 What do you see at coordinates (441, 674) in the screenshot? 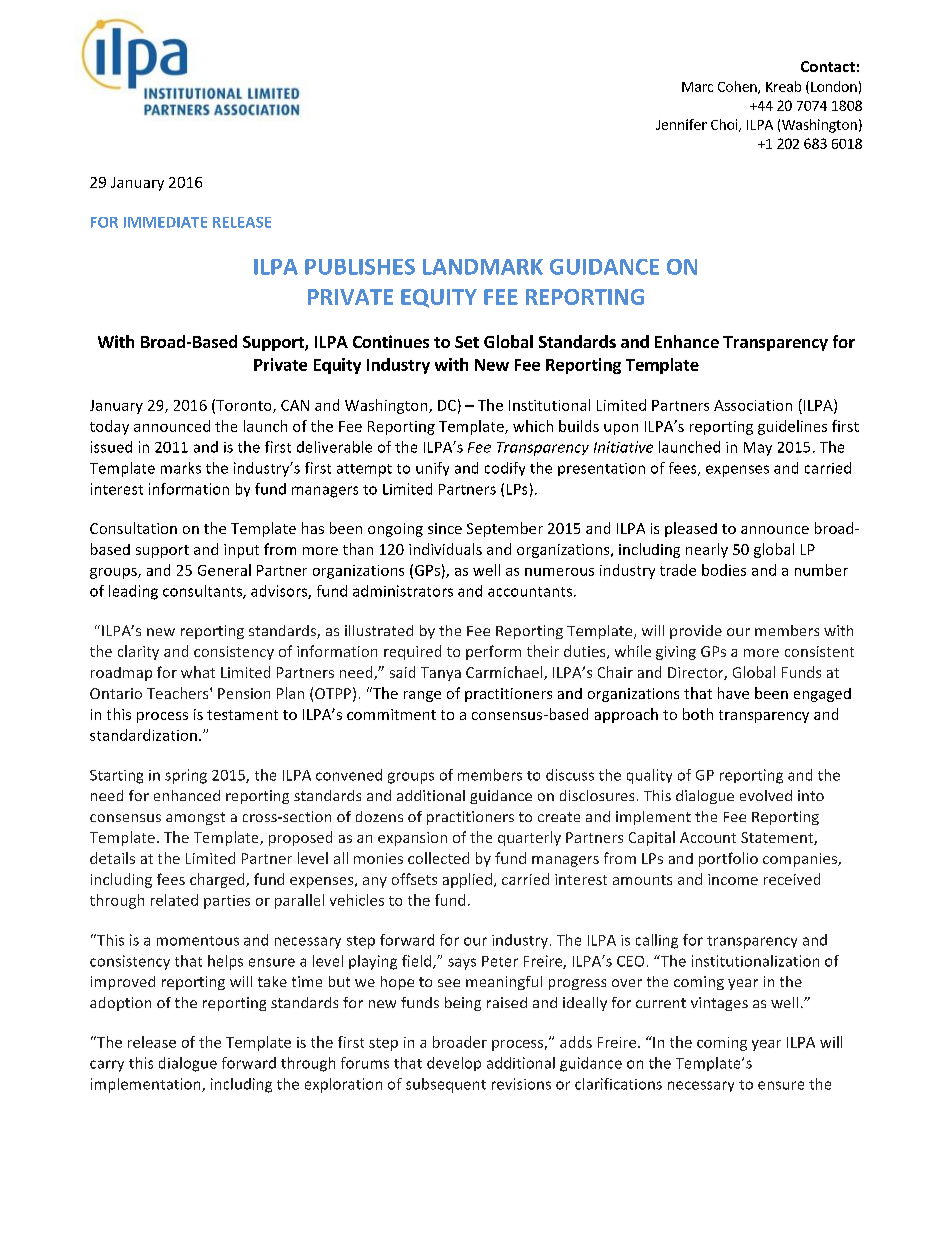
I see `Tanya` at bounding box center [441, 674].
